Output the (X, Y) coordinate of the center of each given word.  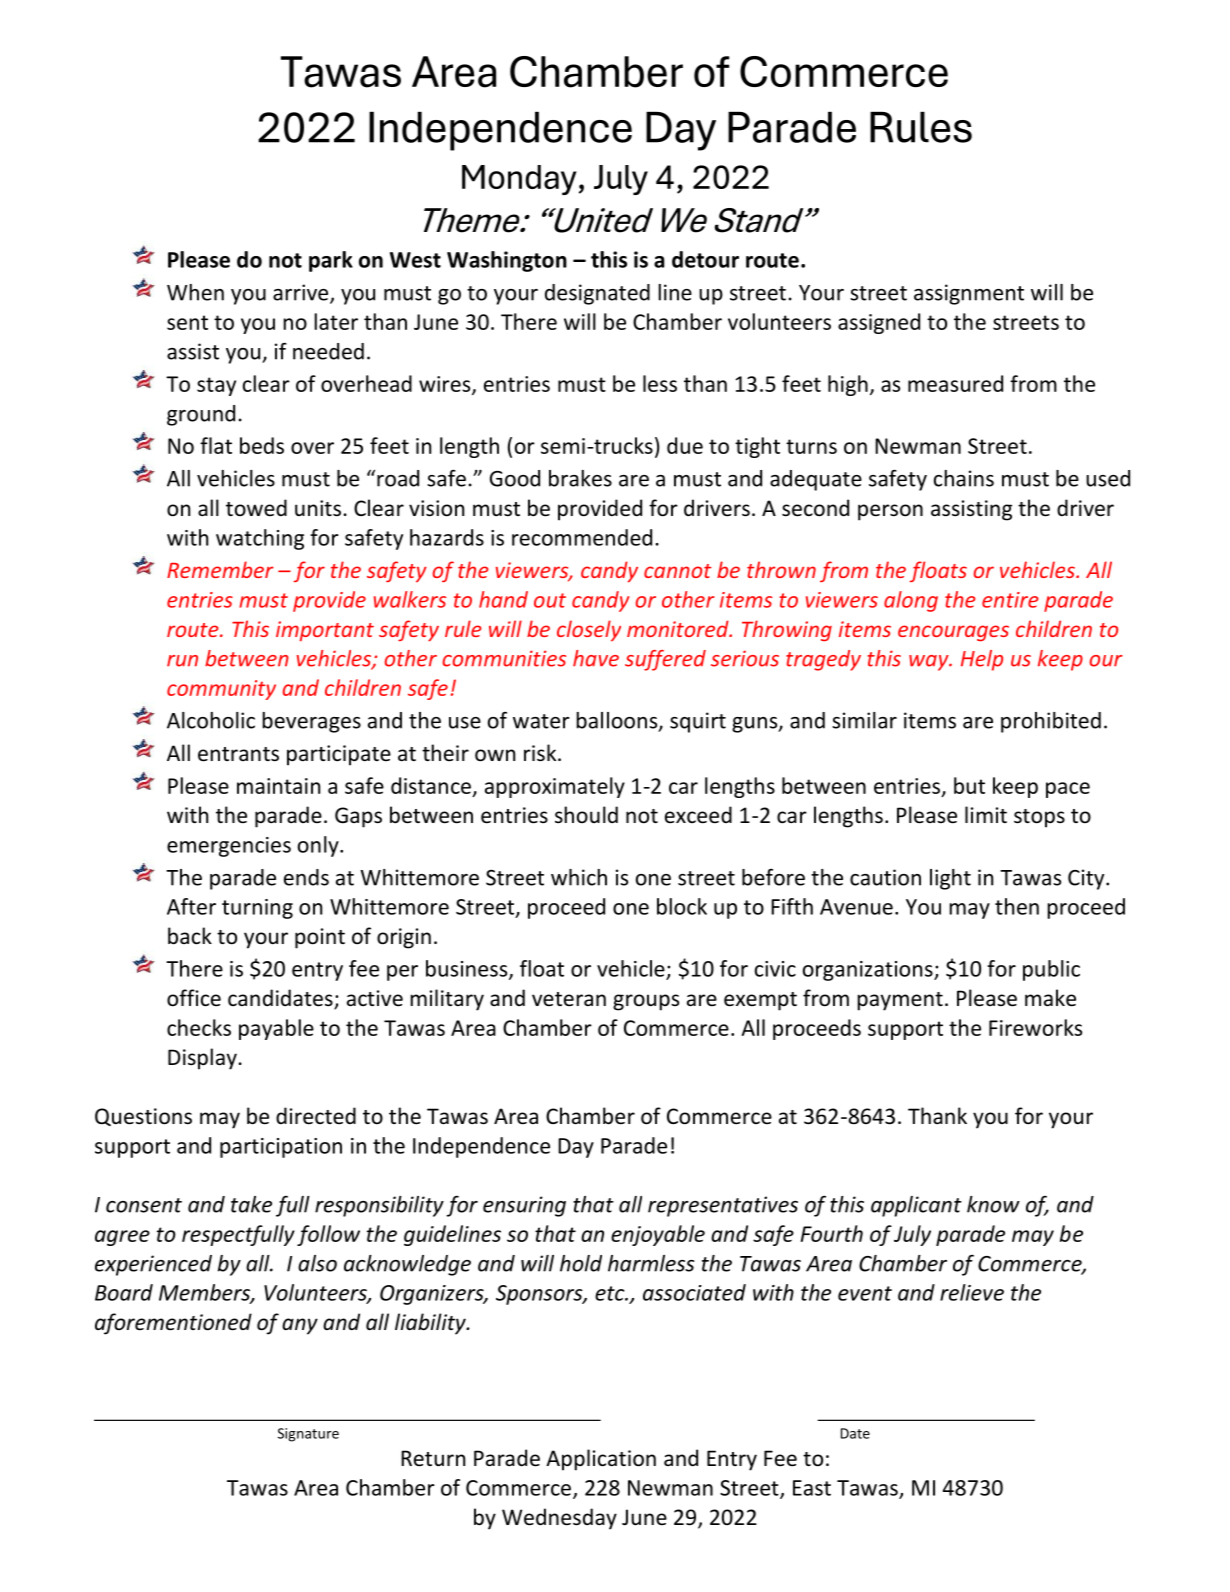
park (331, 261)
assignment (969, 294)
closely (589, 630)
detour (705, 259)
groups (646, 1002)
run (182, 661)
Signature (308, 1435)
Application (601, 1460)
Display (202, 1059)
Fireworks (1035, 1027)
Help (982, 660)
